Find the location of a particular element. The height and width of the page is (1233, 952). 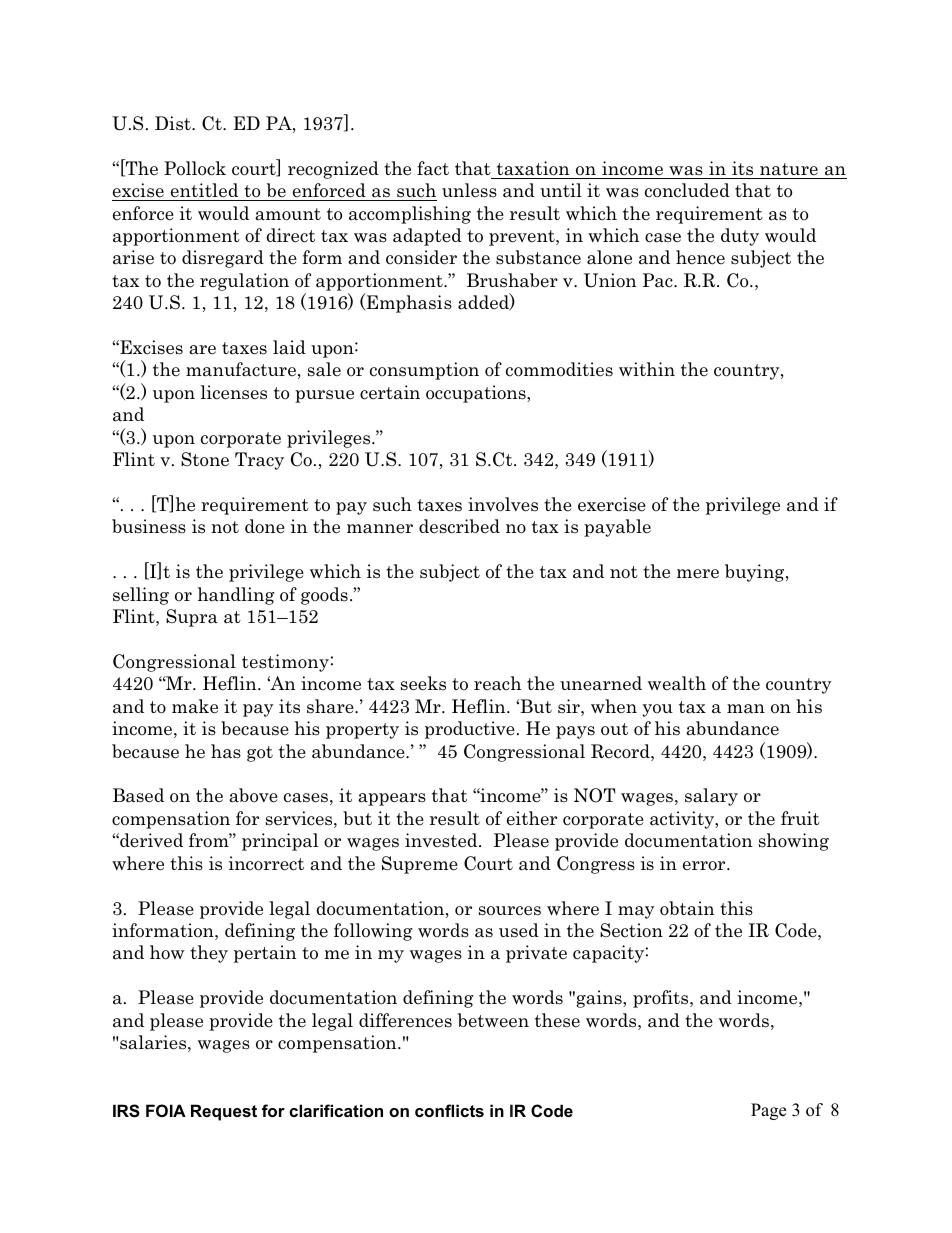

Request is located at coordinates (224, 1112).
